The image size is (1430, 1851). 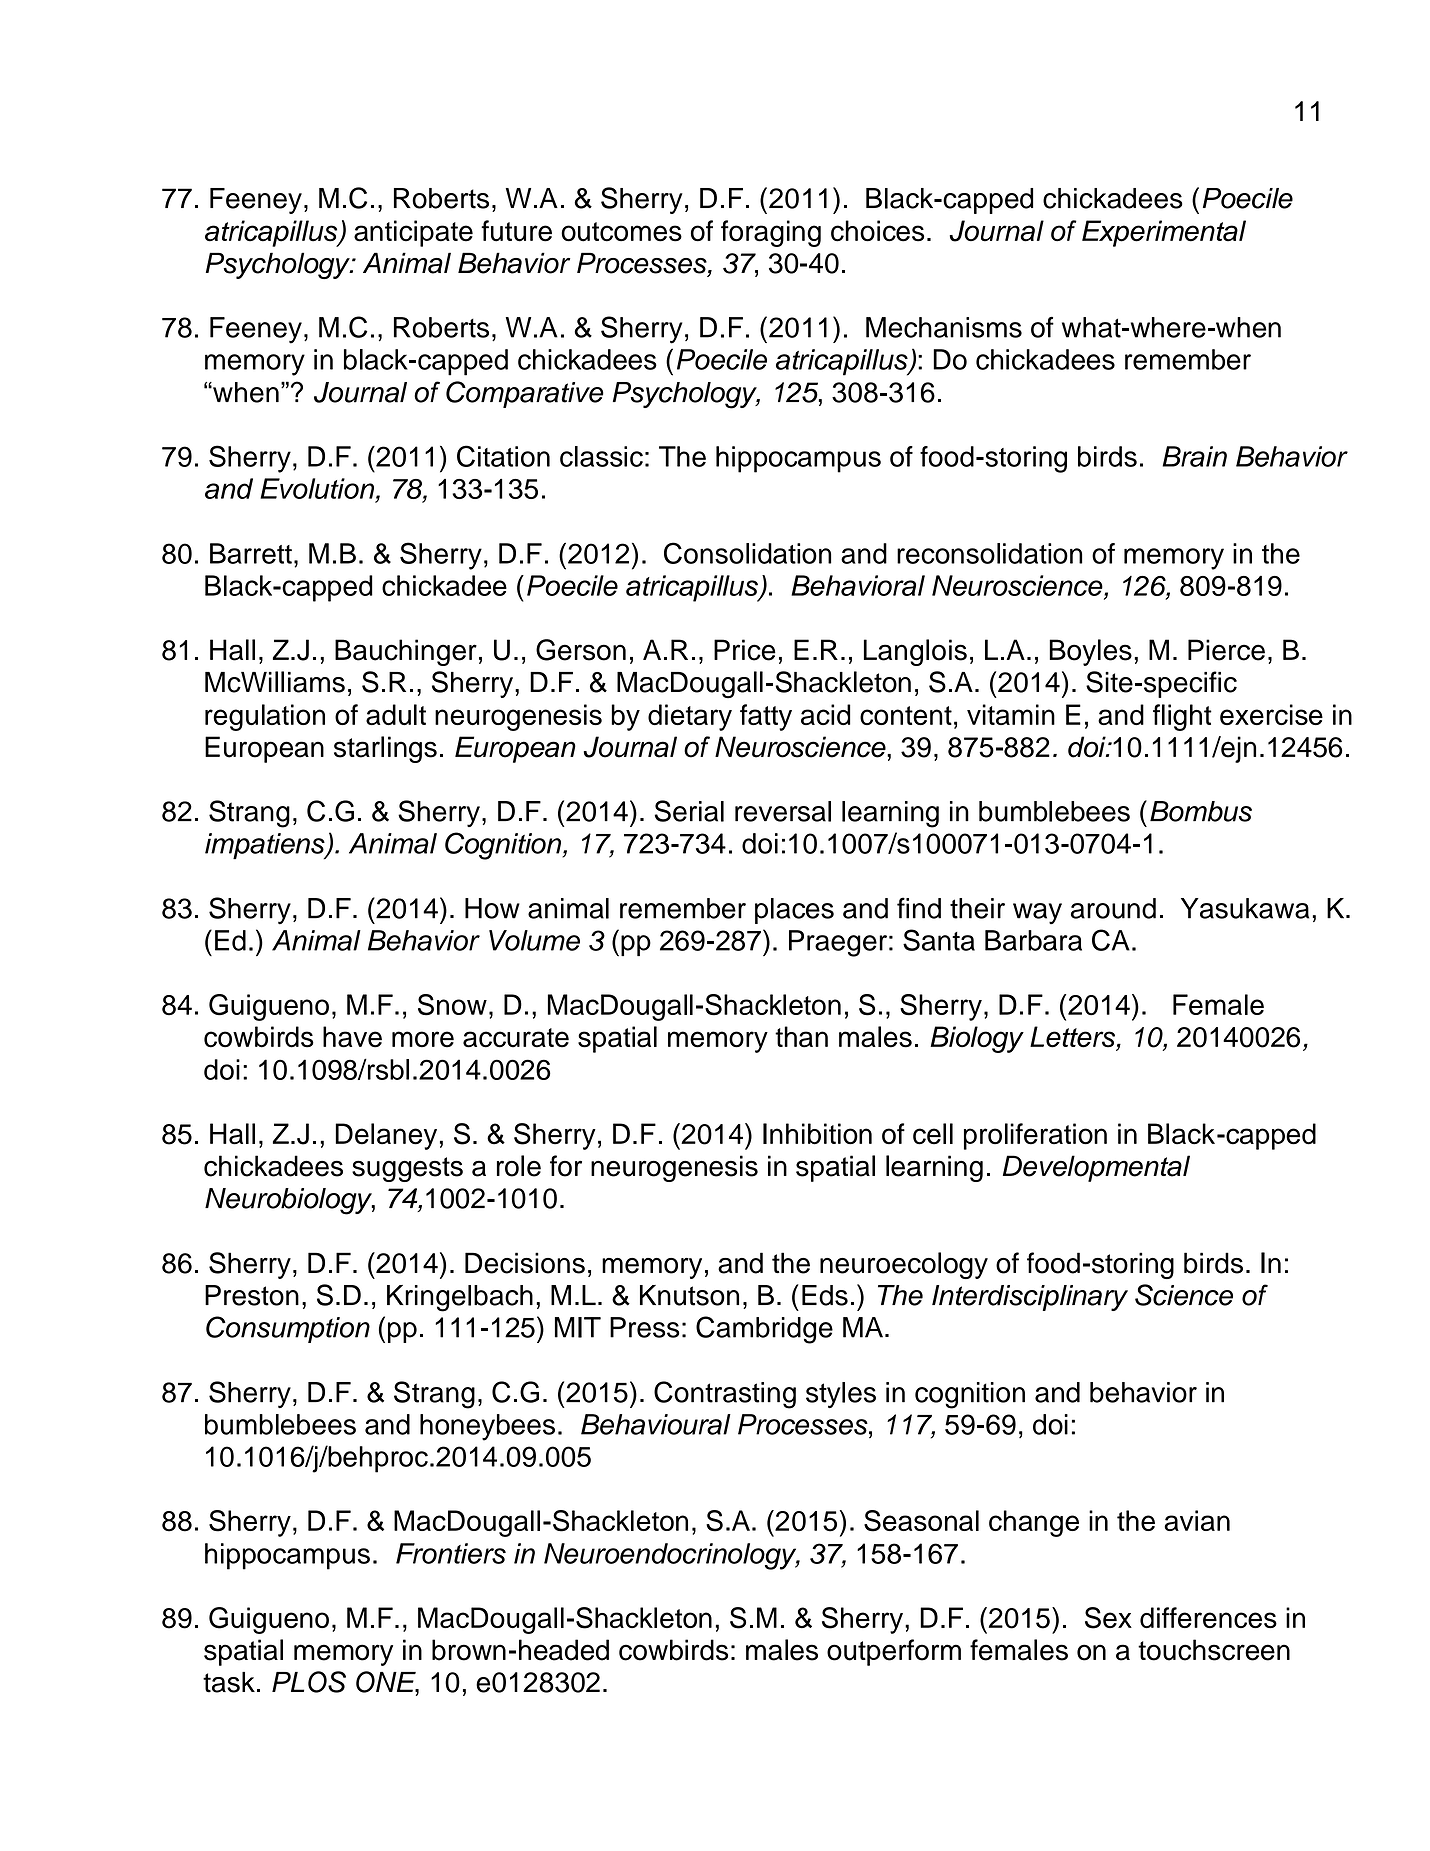 I want to click on outperform, so click(x=894, y=1652).
